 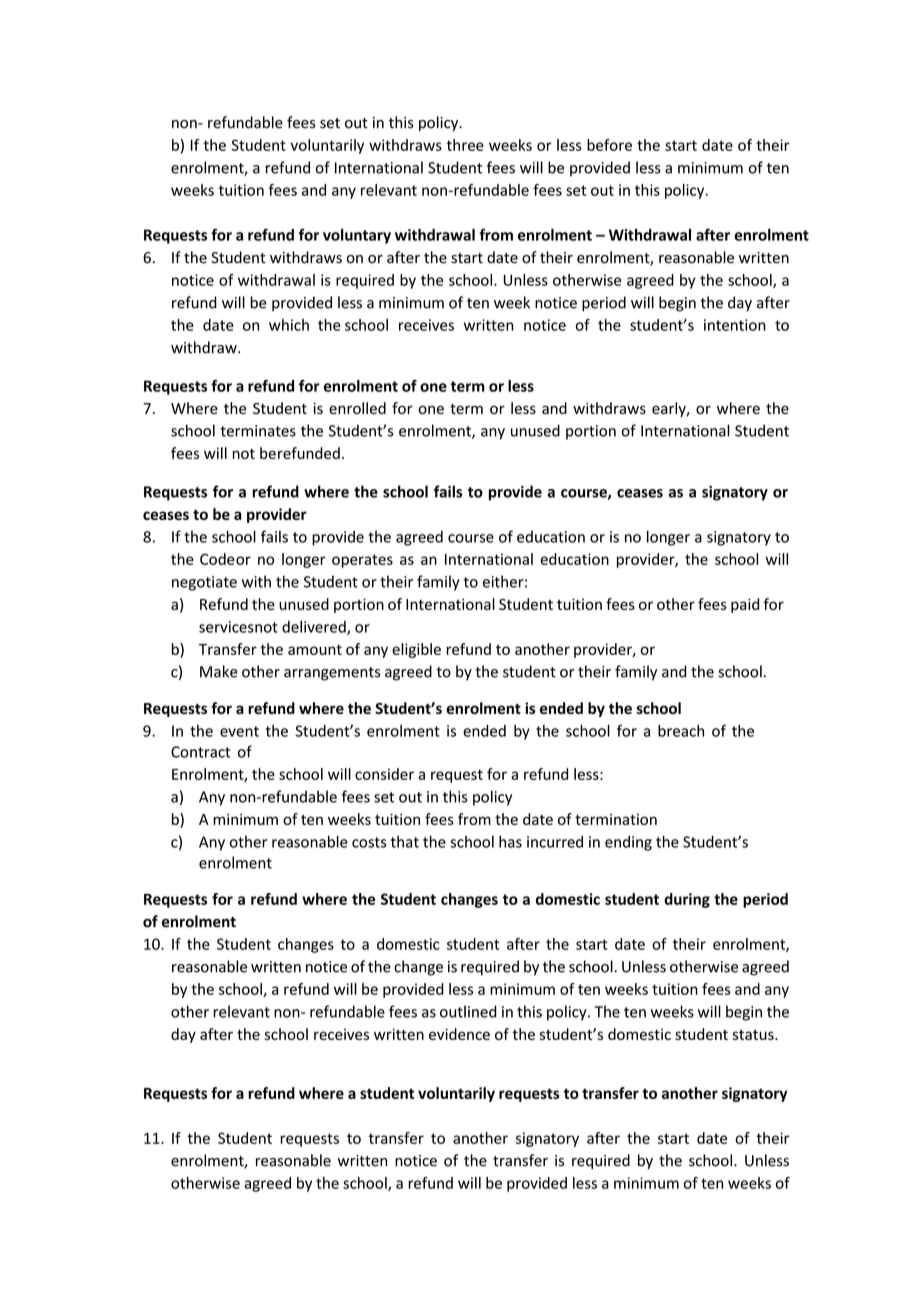 What do you see at coordinates (459, 1034) in the screenshot?
I see `evidence` at bounding box center [459, 1034].
